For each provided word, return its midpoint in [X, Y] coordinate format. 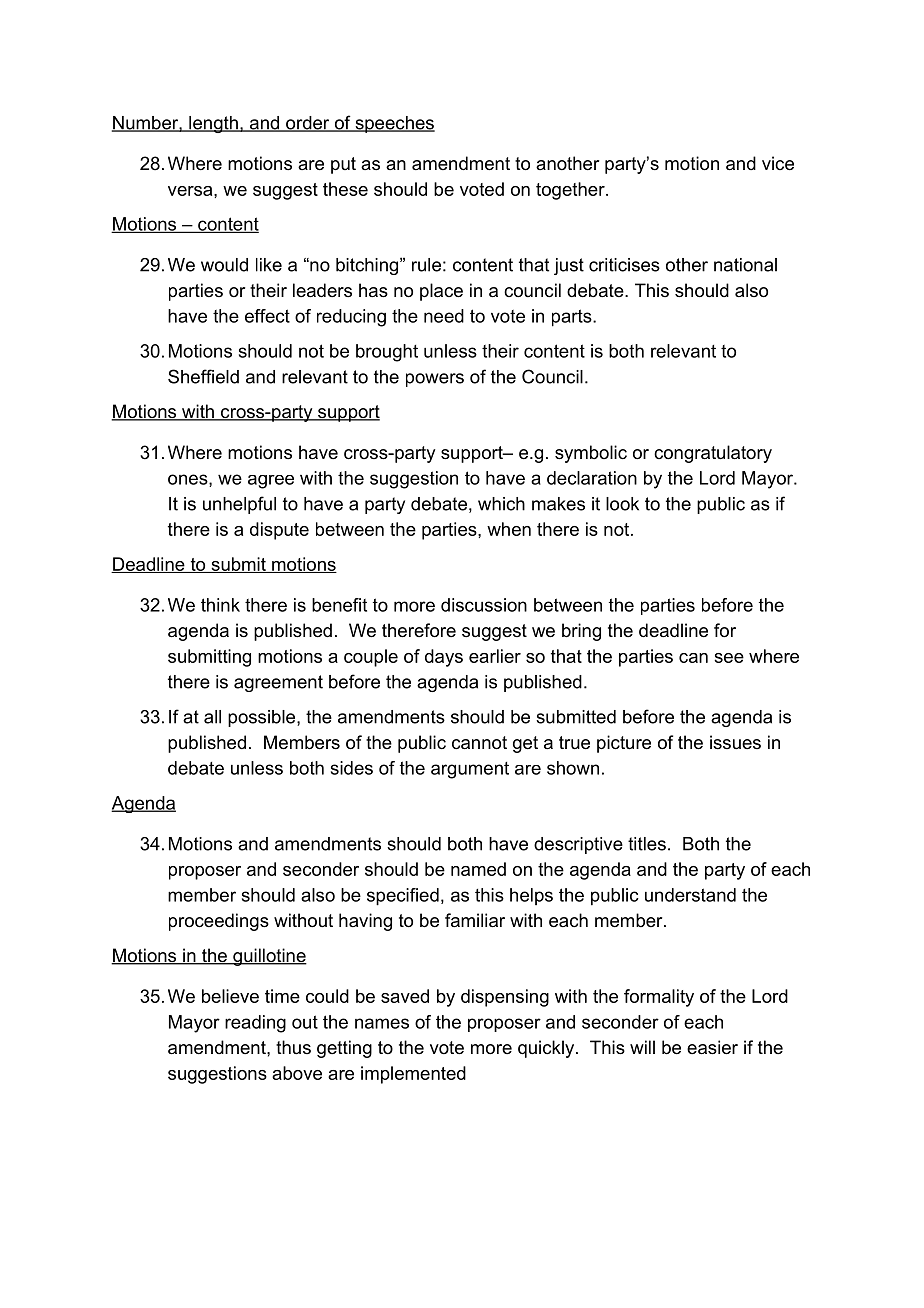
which [501, 504]
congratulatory [713, 454]
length [213, 124]
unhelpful [239, 505]
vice [778, 163]
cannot [479, 743]
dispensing [505, 998]
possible [263, 718]
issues [735, 742]
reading [255, 1024]
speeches [394, 124]
